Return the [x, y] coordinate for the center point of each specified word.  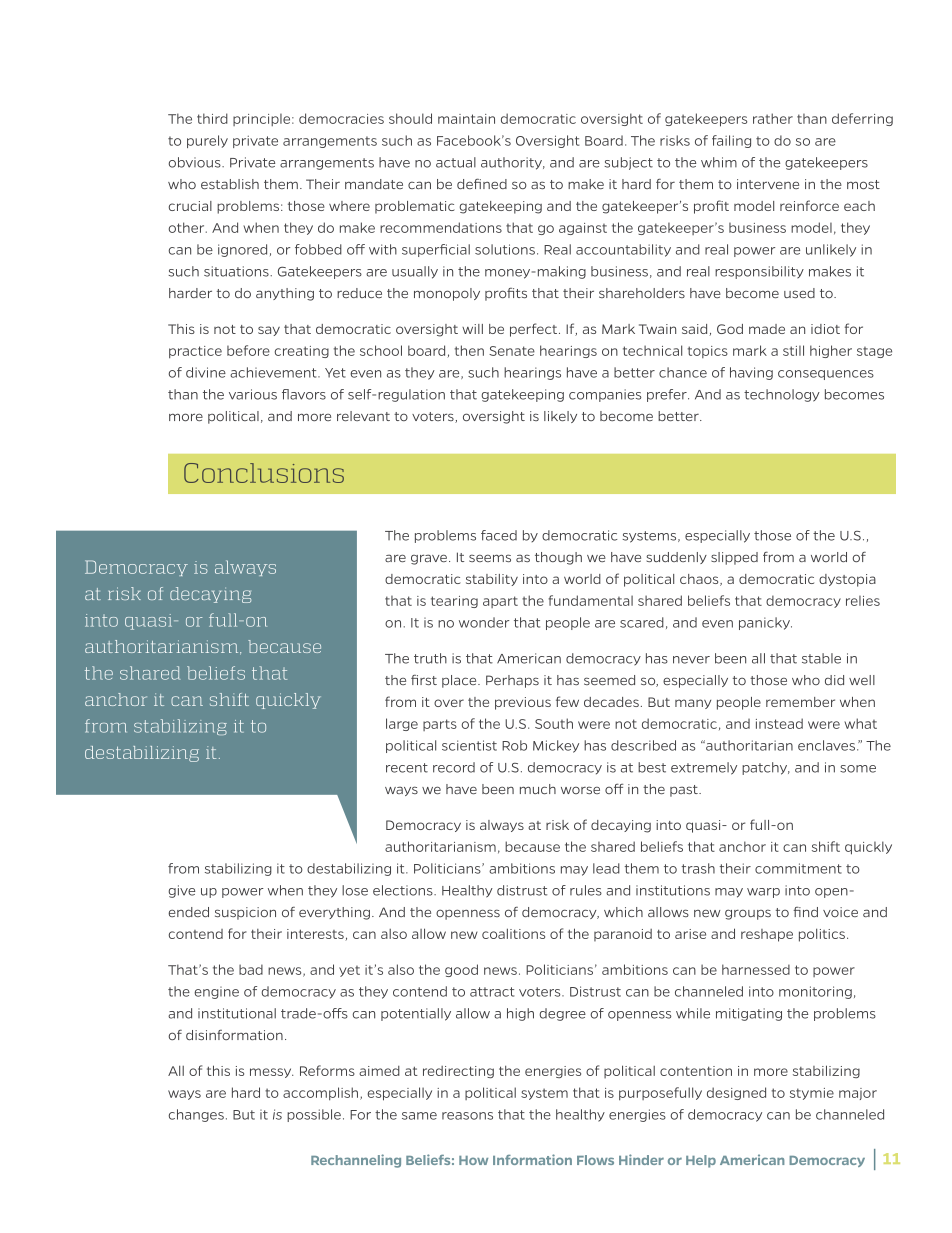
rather [773, 118]
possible [314, 1115]
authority [513, 163]
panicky [765, 623]
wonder [484, 622]
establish [230, 184]
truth [430, 658]
